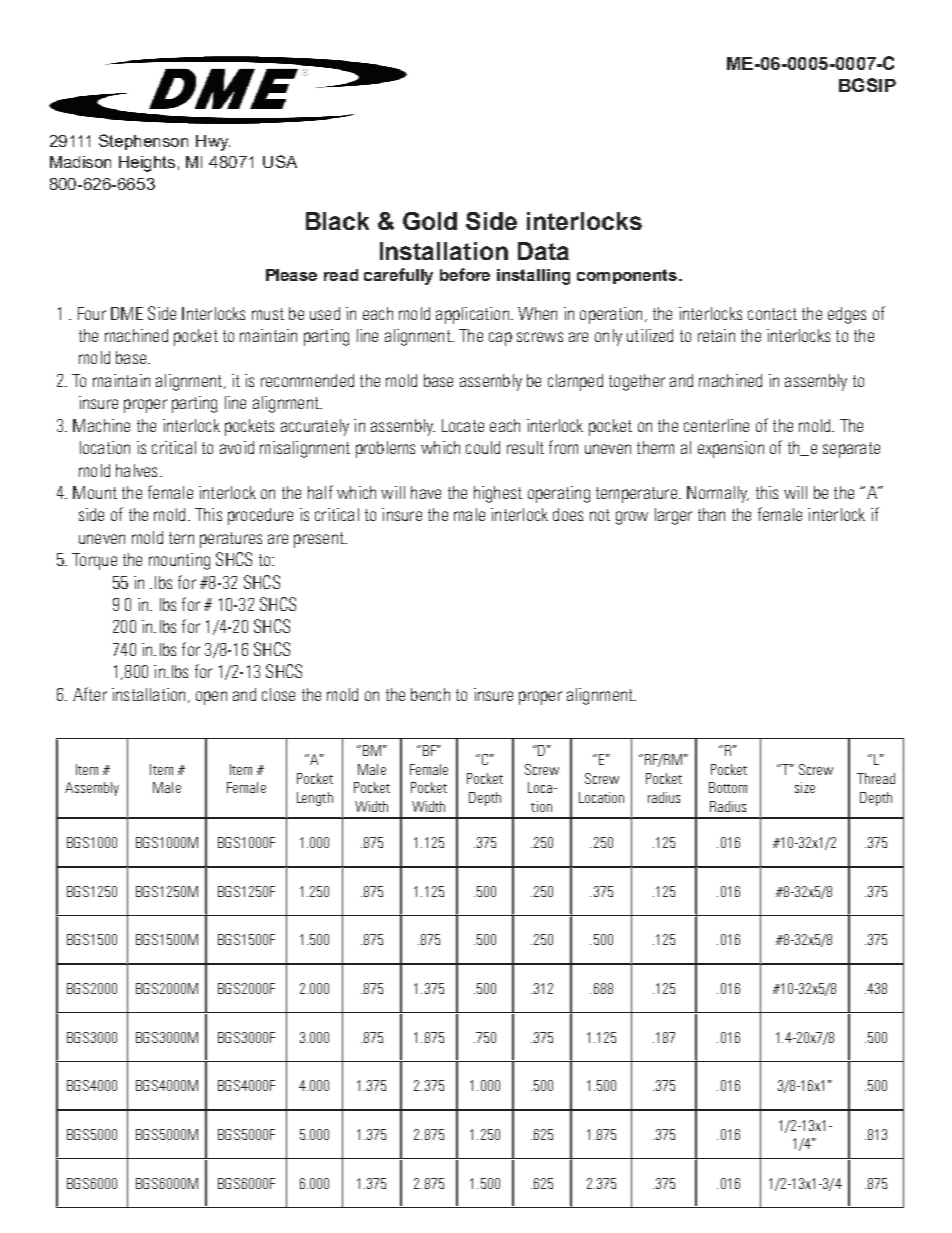  What do you see at coordinates (711, 514) in the image?
I see `than` at bounding box center [711, 514].
